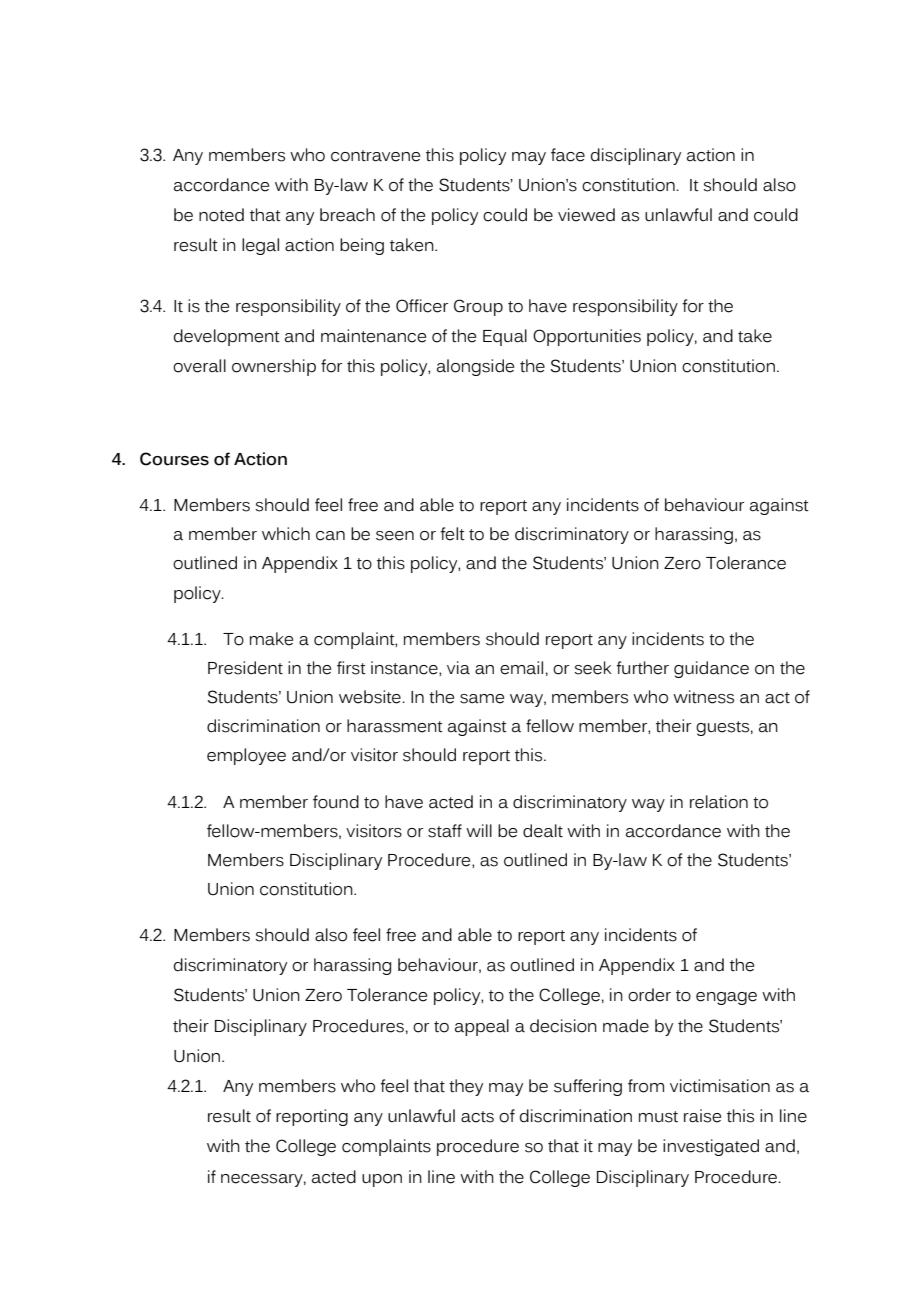  What do you see at coordinates (586, 215) in the screenshot?
I see `viewed` at bounding box center [586, 215].
